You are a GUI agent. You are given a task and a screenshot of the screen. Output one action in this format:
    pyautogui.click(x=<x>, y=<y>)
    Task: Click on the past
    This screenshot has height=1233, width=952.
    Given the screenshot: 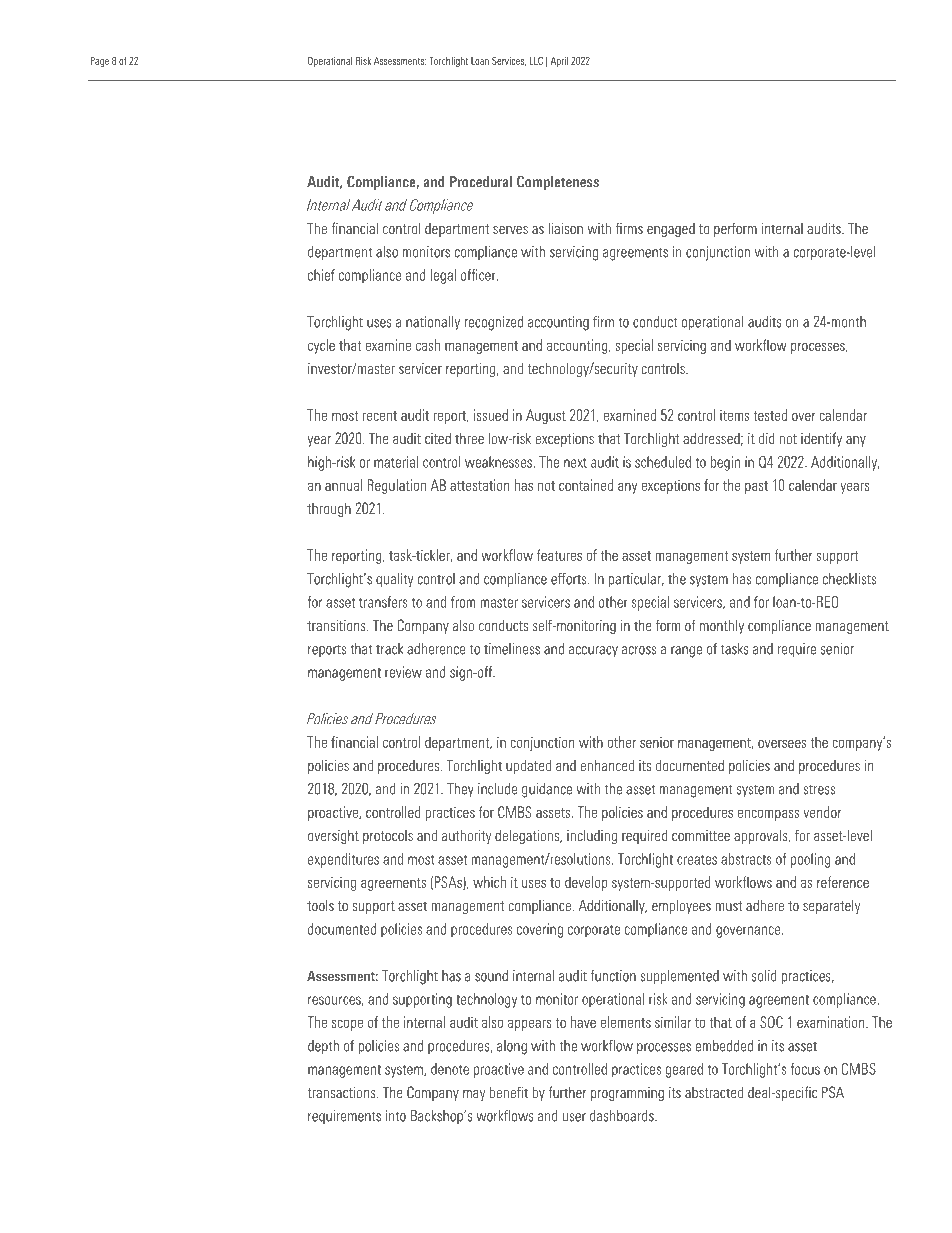 What is the action you would take?
    pyautogui.click(x=756, y=487)
